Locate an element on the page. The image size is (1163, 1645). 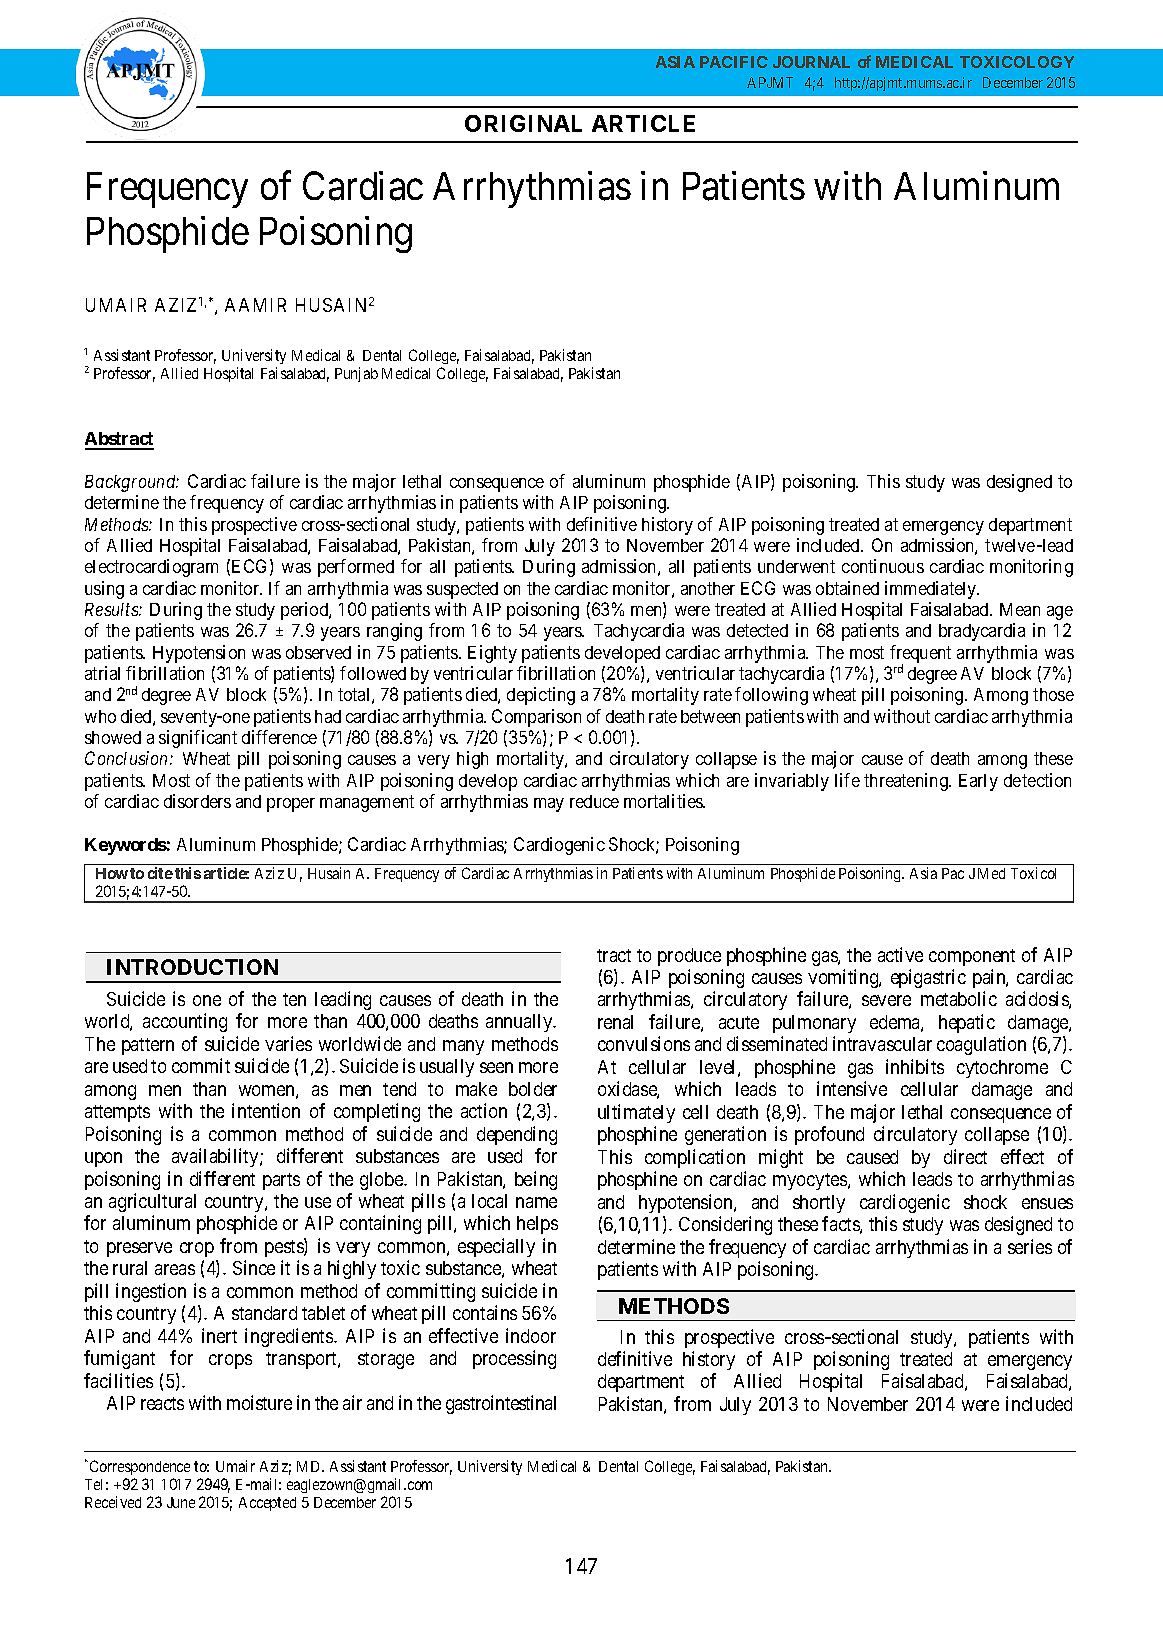
availability is located at coordinates (216, 1157).
